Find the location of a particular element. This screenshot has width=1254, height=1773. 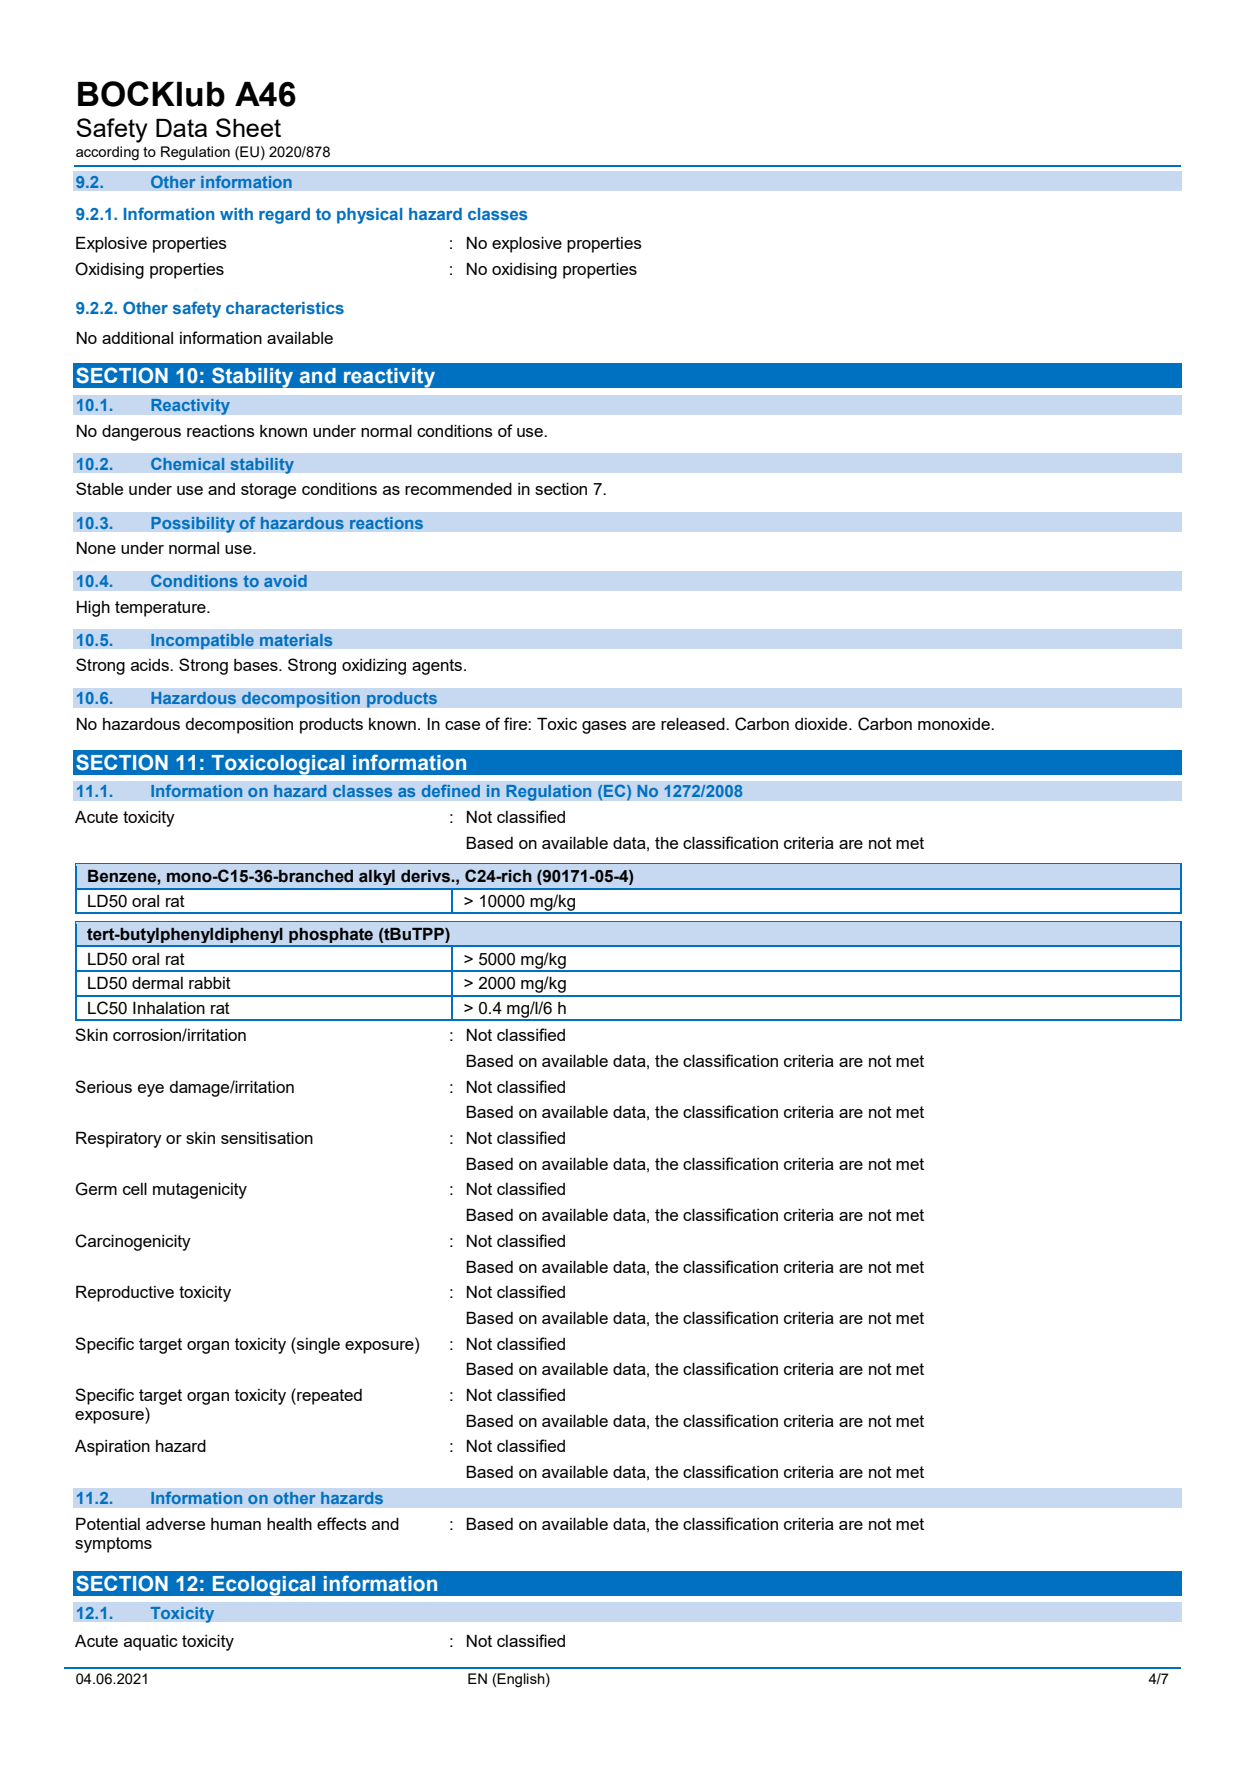

dermal is located at coordinates (157, 983).
